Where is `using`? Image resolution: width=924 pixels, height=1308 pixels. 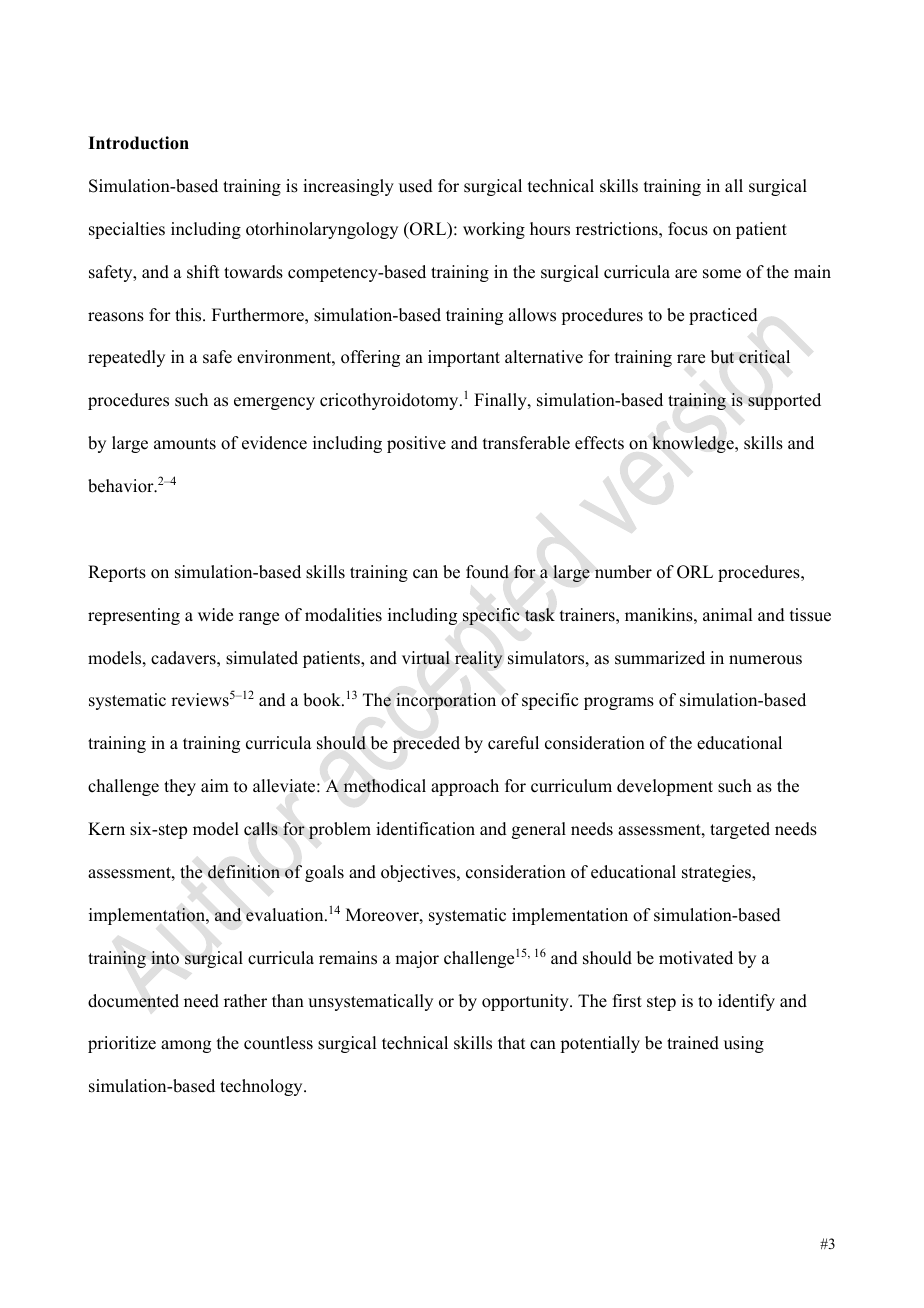 using is located at coordinates (744, 1044).
